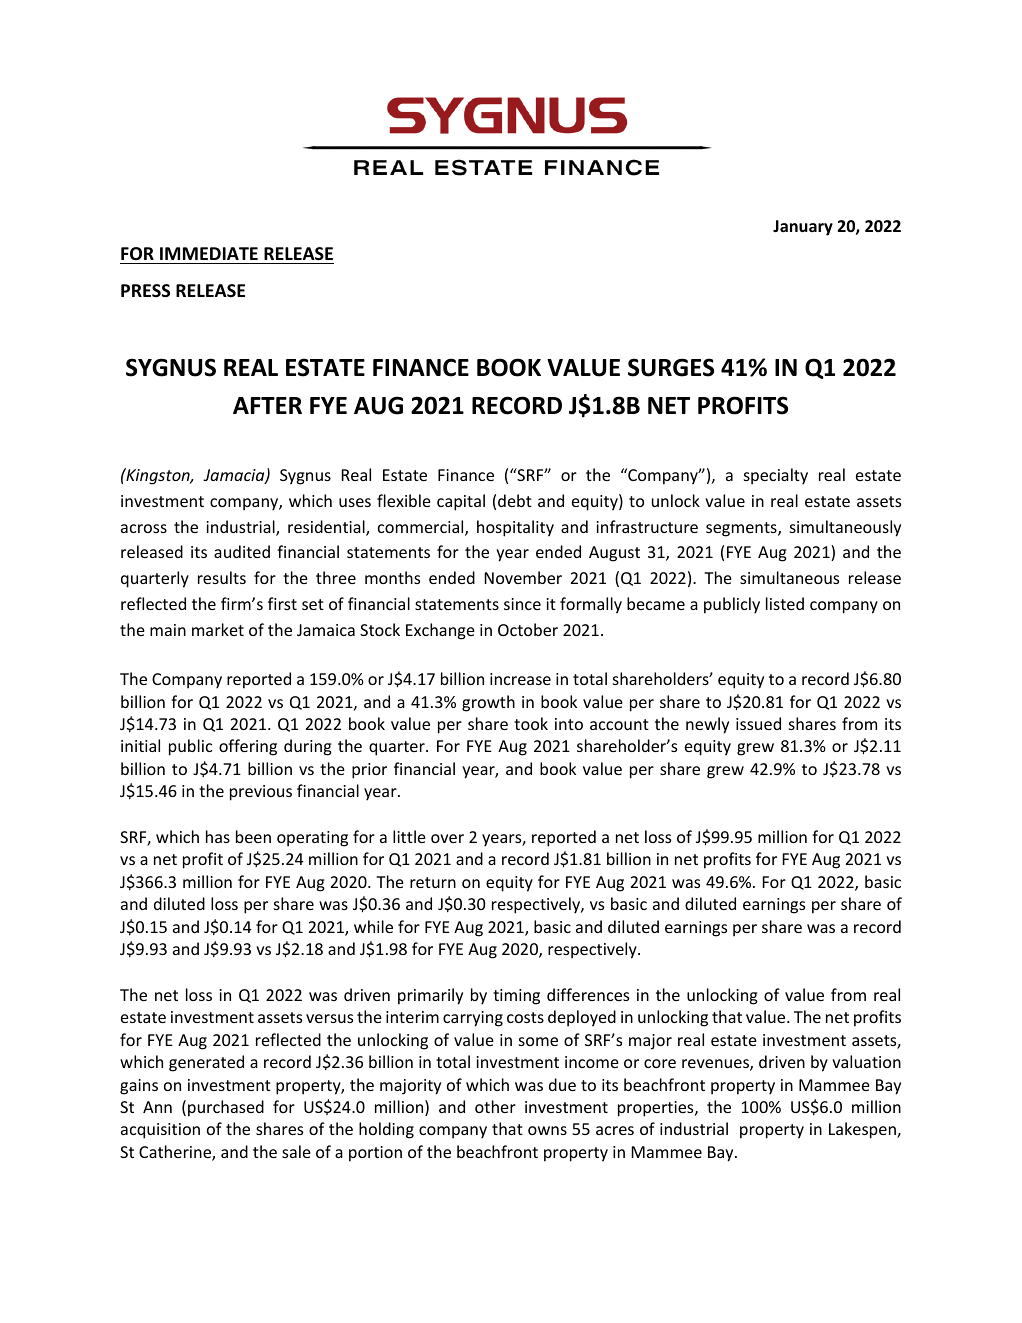 The height and width of the page is (1323, 1022). What do you see at coordinates (671, 367) in the page?
I see `SURGES` at bounding box center [671, 367].
